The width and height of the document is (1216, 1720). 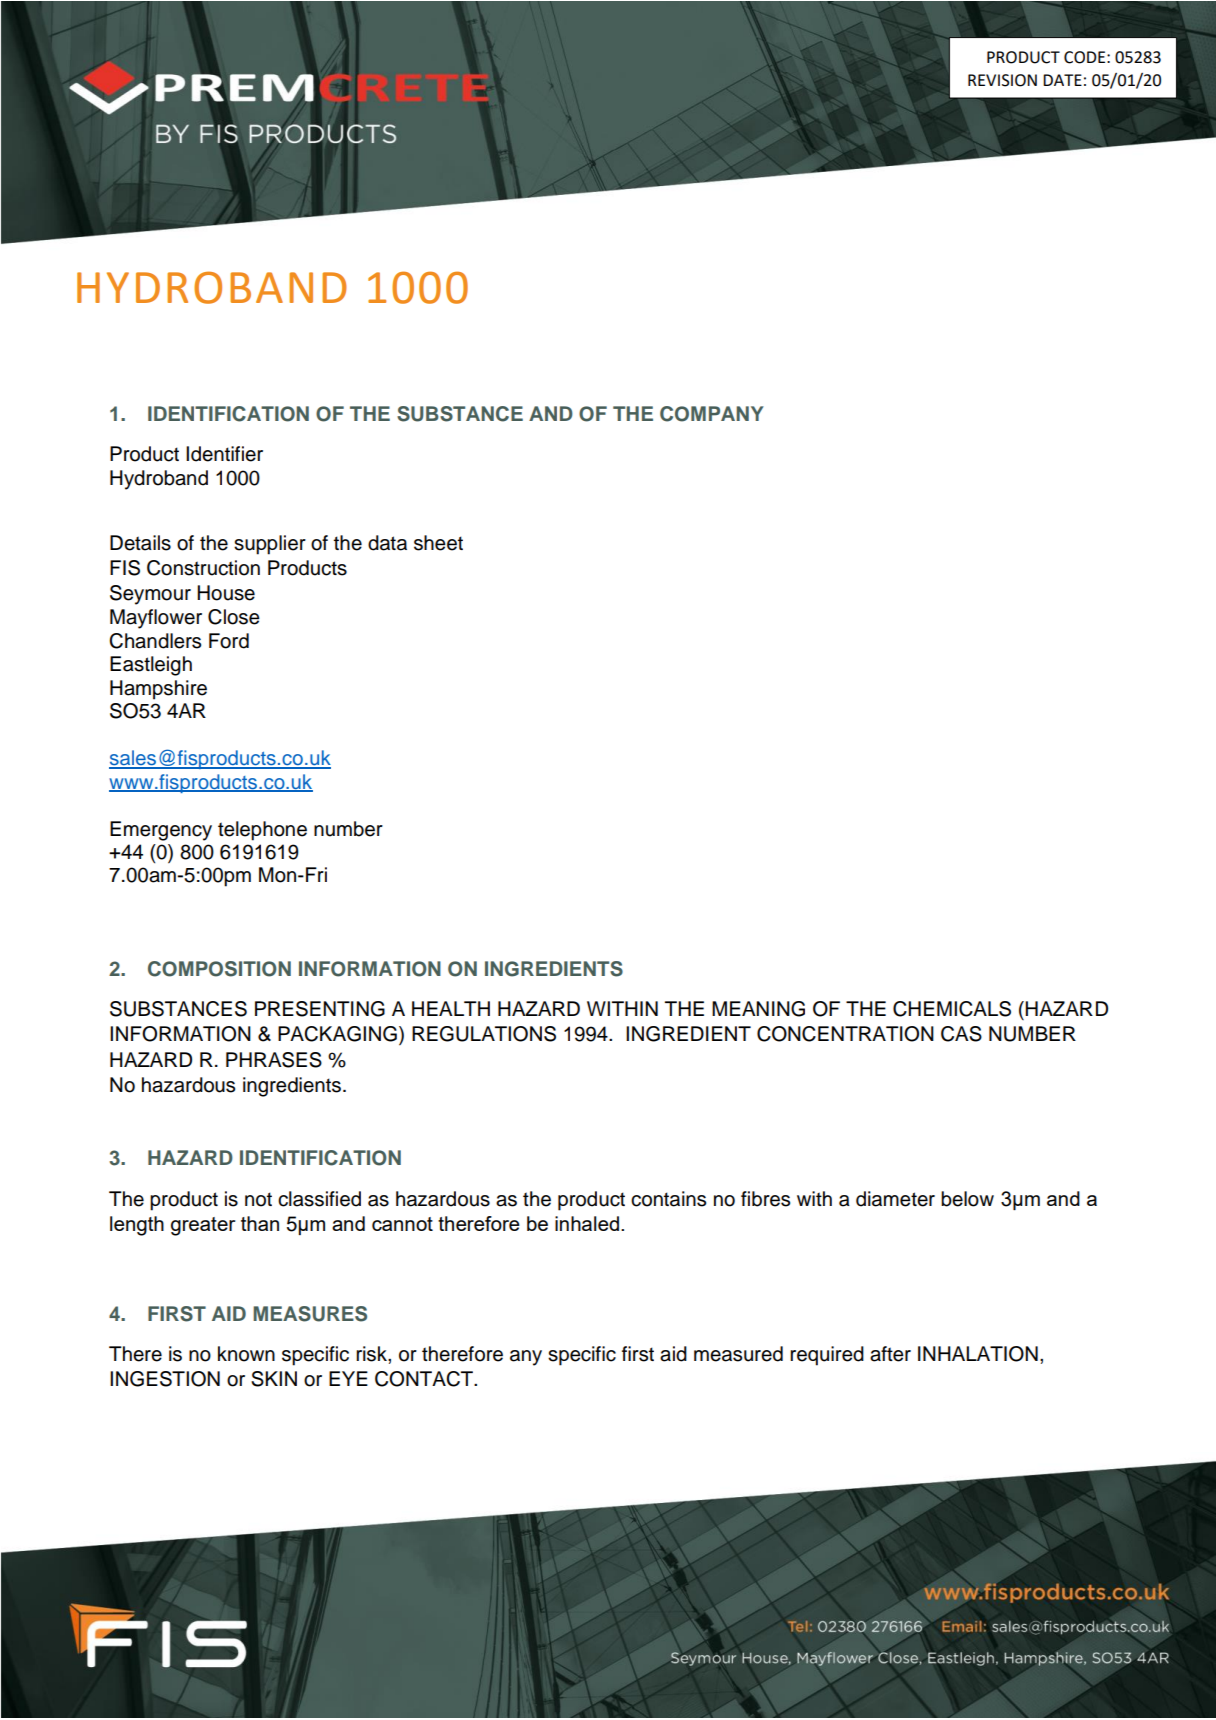 I want to click on sheet, so click(x=438, y=543).
